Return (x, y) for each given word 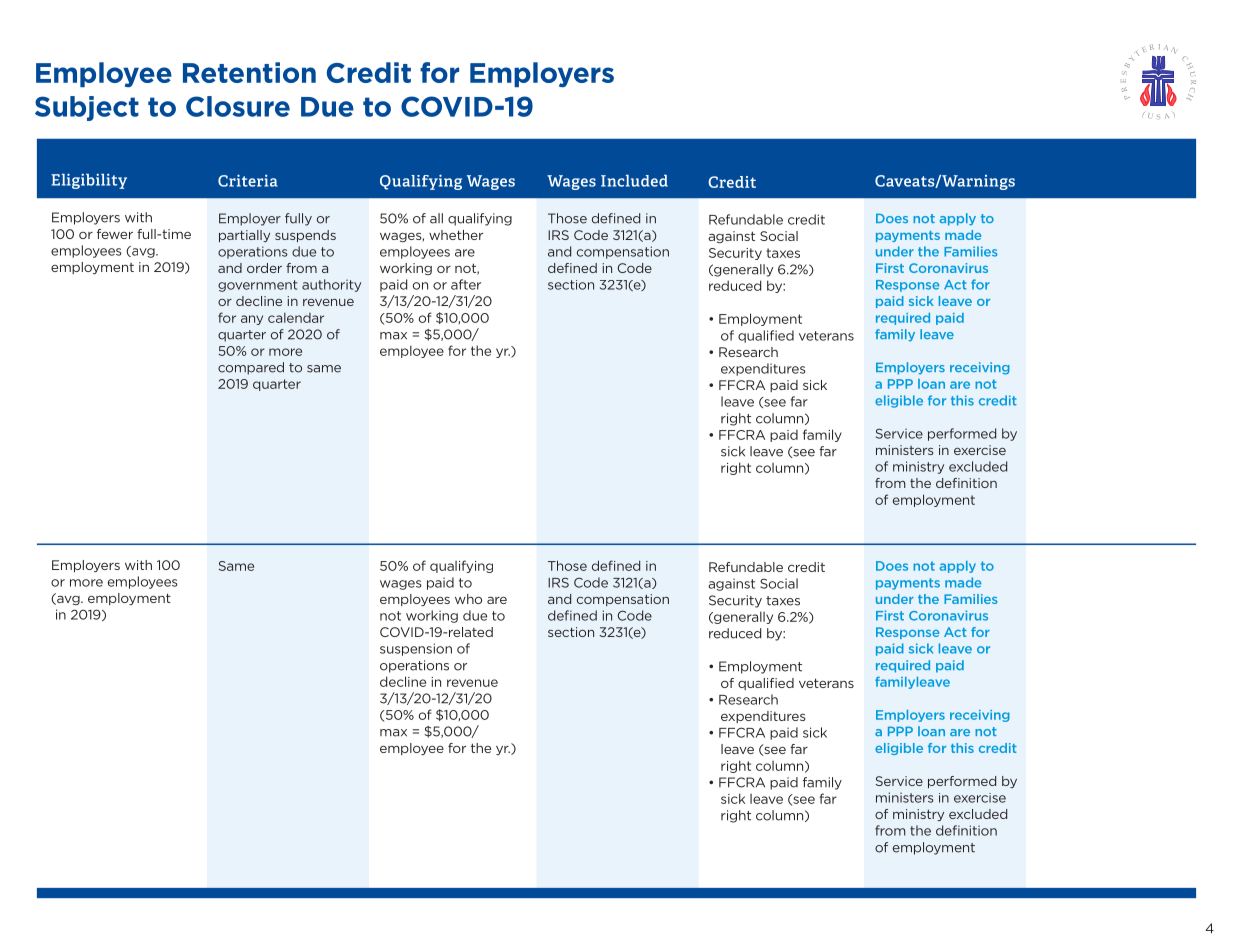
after (466, 284)
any (252, 320)
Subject (87, 108)
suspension (416, 649)
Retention (249, 72)
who (468, 599)
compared (251, 368)
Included (634, 181)
